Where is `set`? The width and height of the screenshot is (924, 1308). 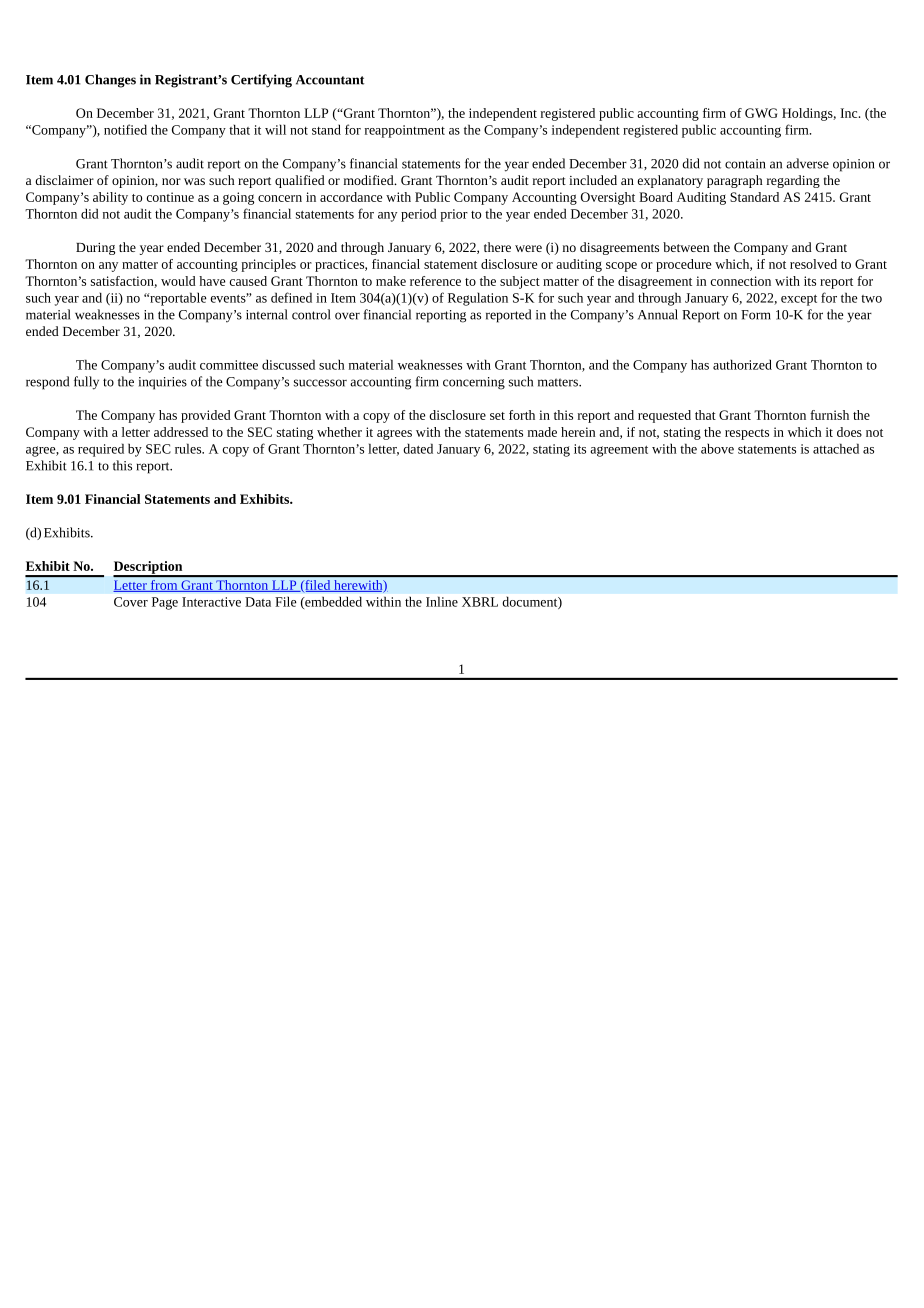
set is located at coordinates (497, 416).
